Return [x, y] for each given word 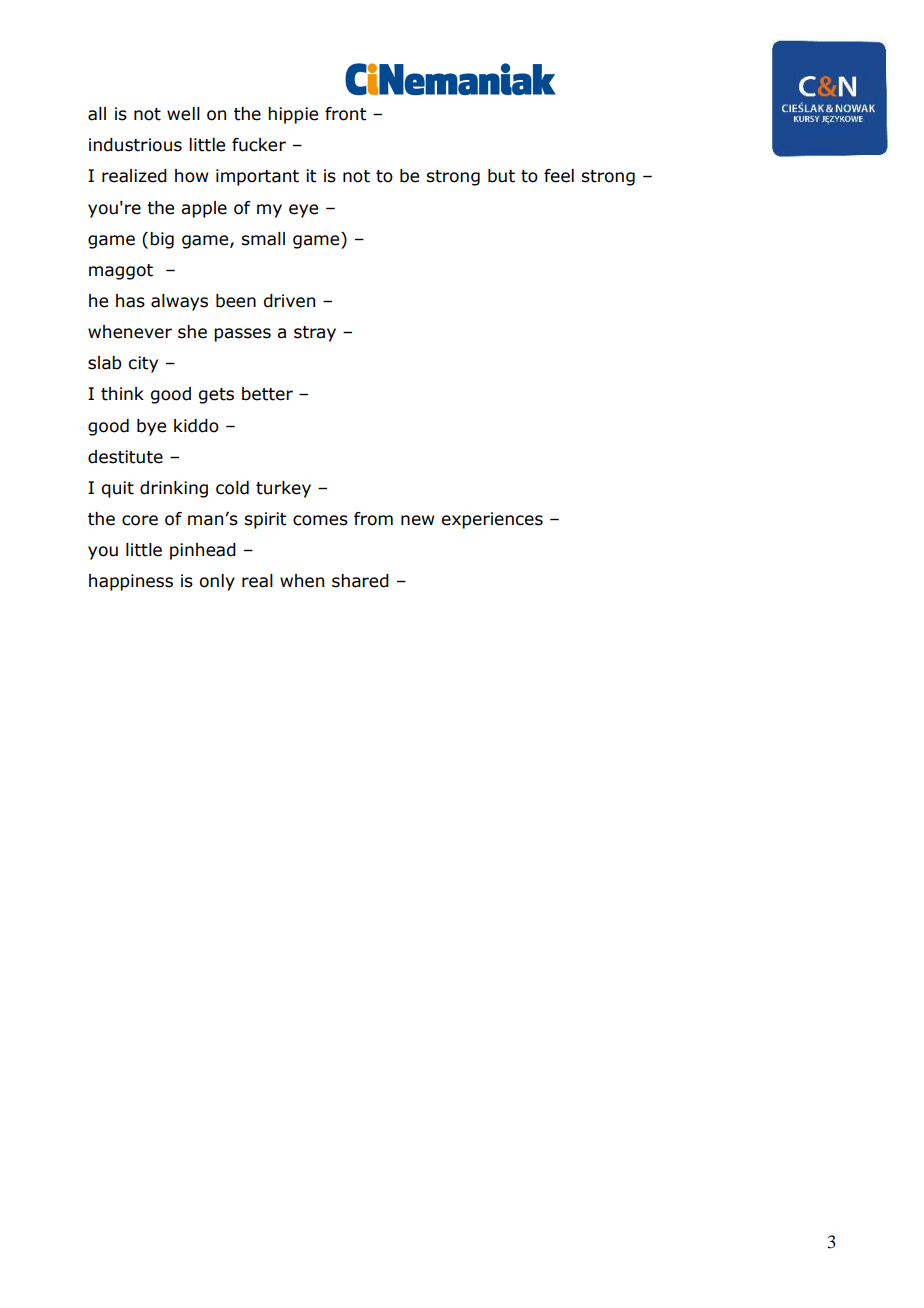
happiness [131, 582]
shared [360, 581]
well [183, 114]
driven [289, 301]
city [143, 364]
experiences [492, 520]
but [501, 176]
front [345, 114]
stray [315, 334]
